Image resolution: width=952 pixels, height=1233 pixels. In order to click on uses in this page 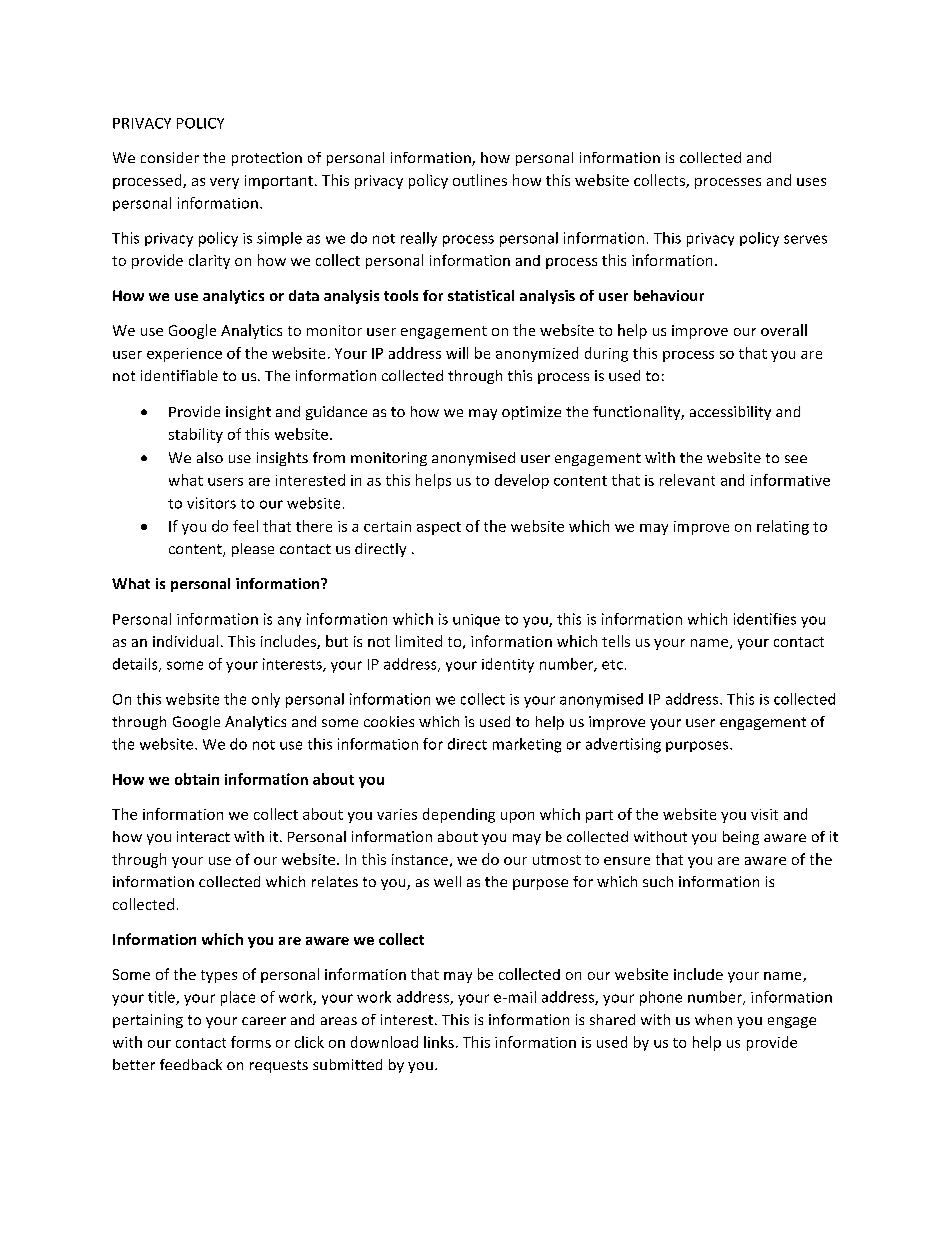, I will do `click(811, 182)`.
